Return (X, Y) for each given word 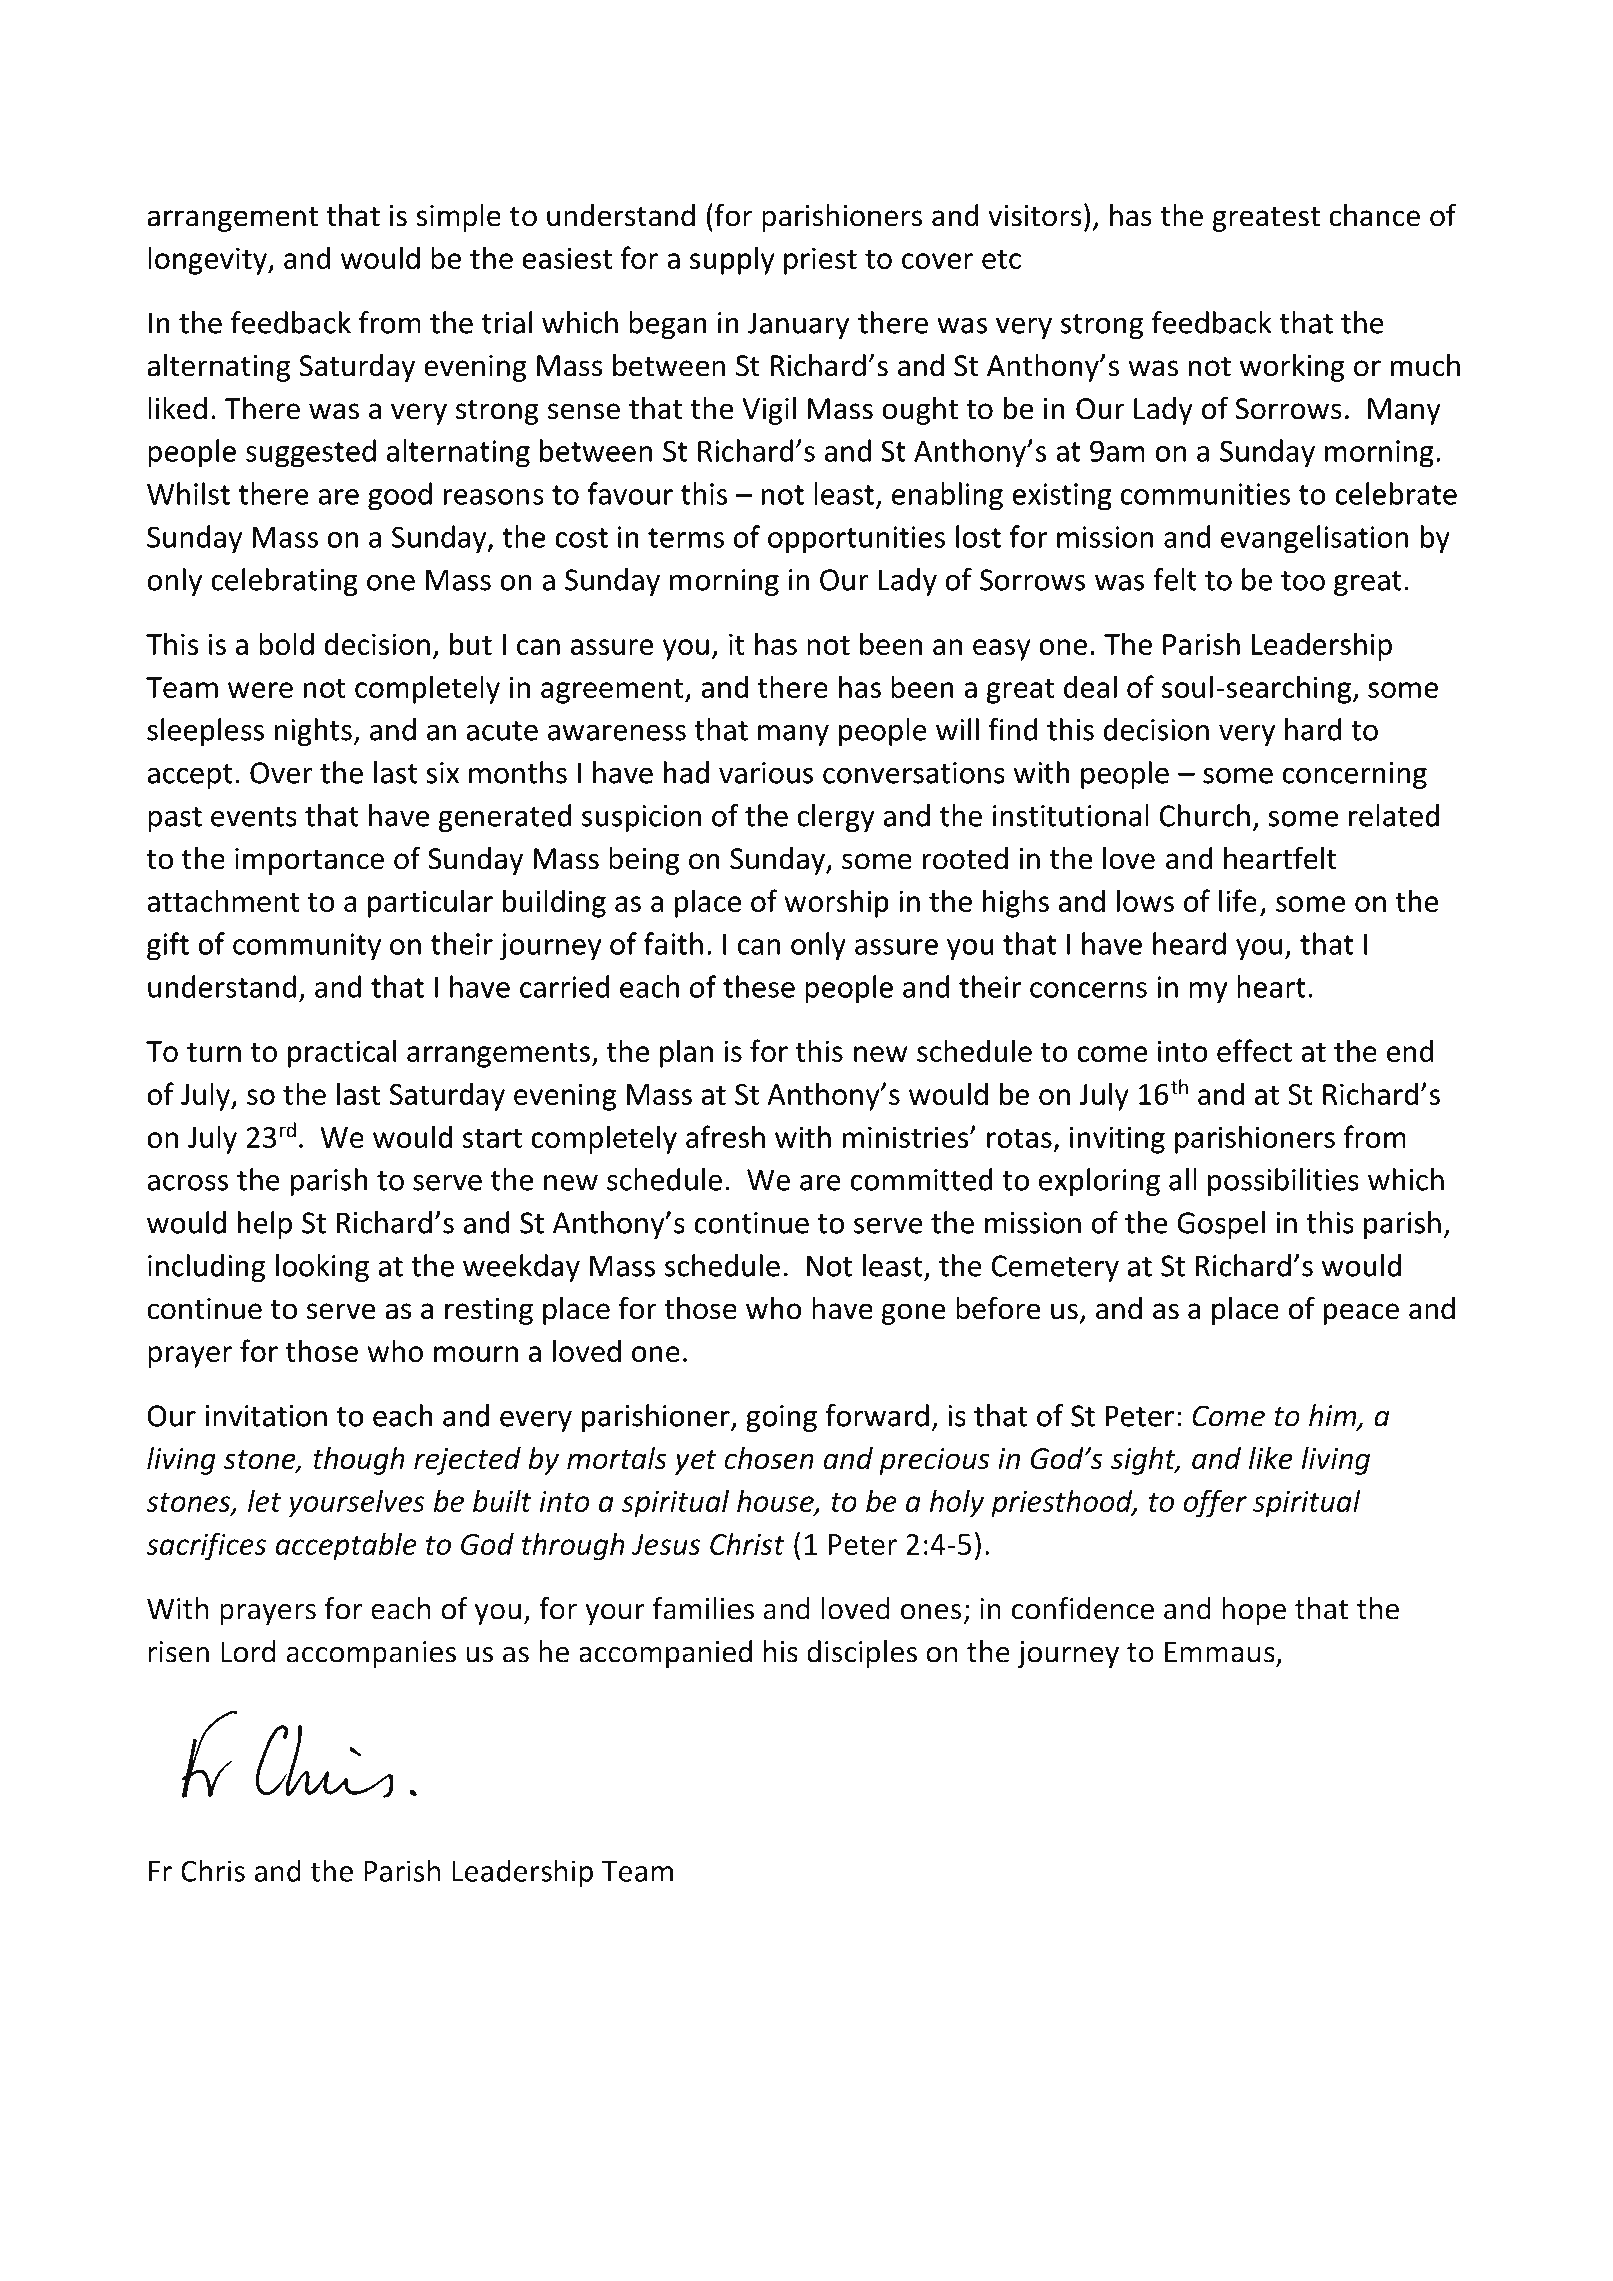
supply (732, 260)
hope (1254, 1611)
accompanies (371, 1654)
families (703, 1608)
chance (1374, 215)
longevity (209, 260)
